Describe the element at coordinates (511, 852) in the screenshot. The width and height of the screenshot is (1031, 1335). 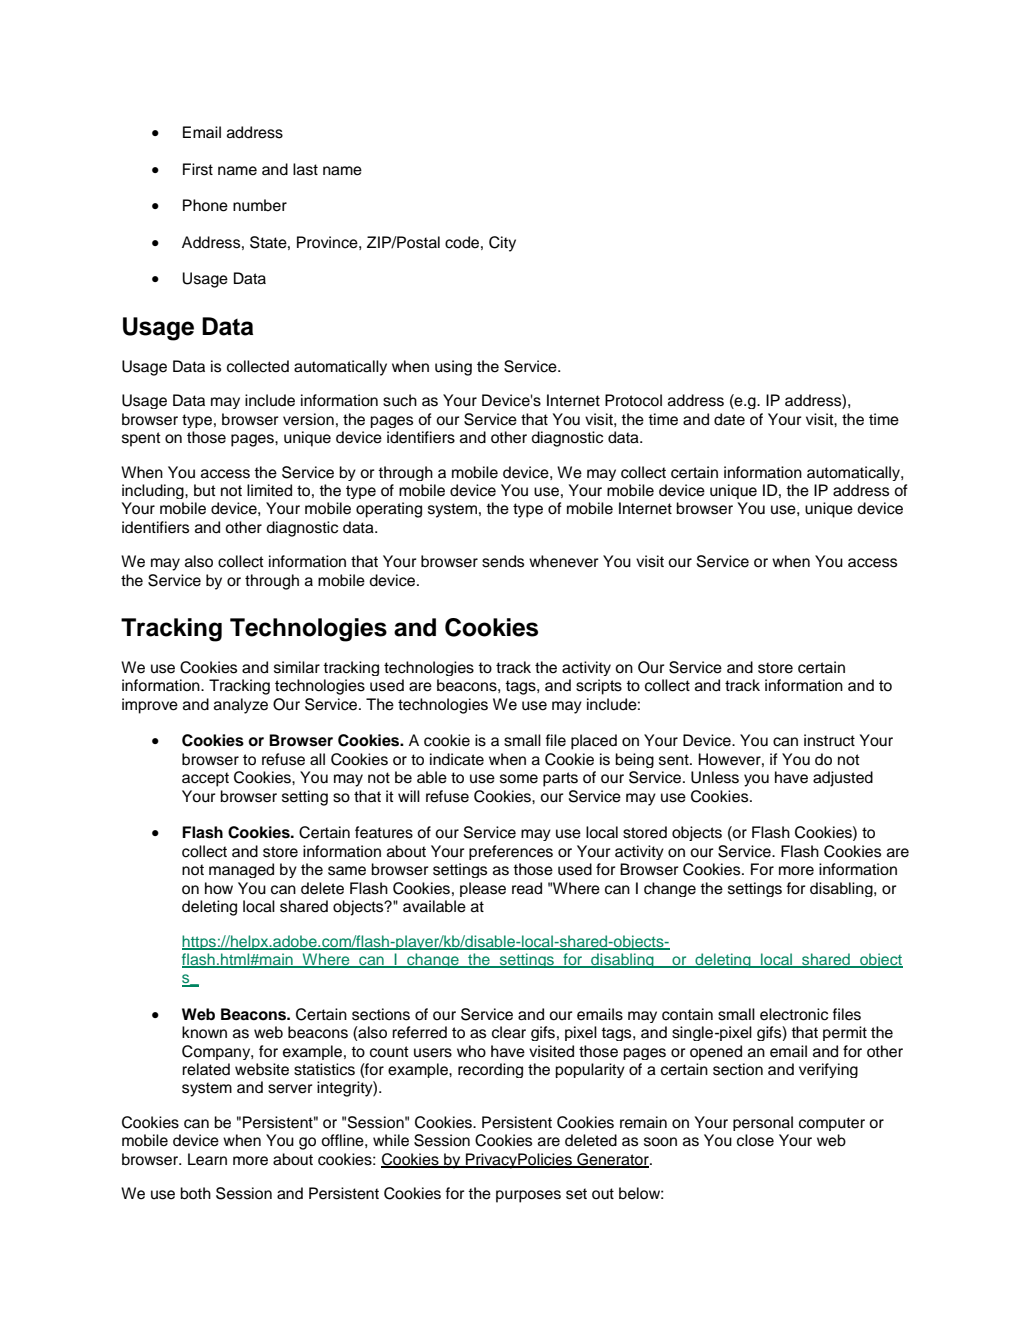
I see `preferences` at that location.
